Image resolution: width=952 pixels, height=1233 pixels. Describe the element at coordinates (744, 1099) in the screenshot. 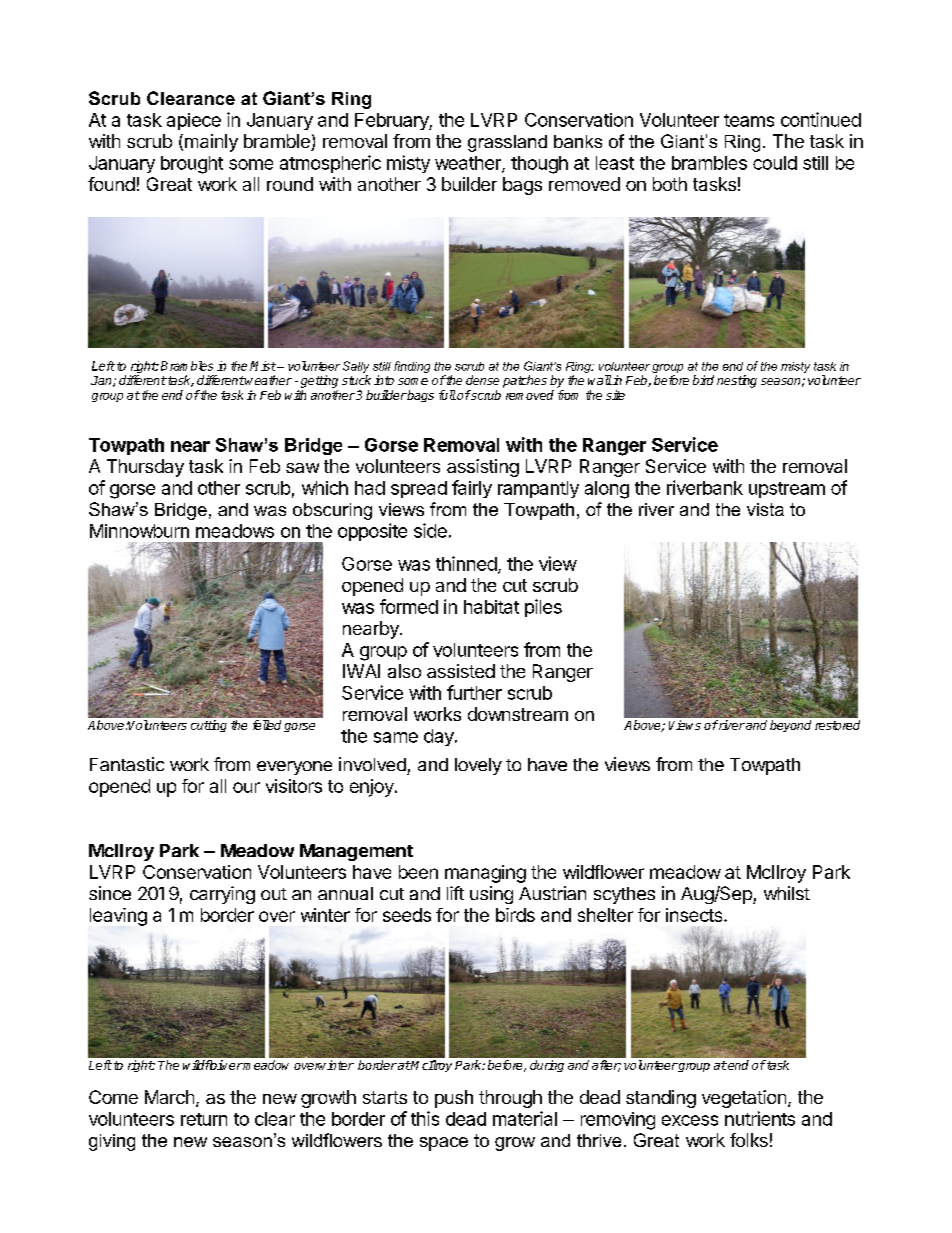

I see `vegetation` at that location.
